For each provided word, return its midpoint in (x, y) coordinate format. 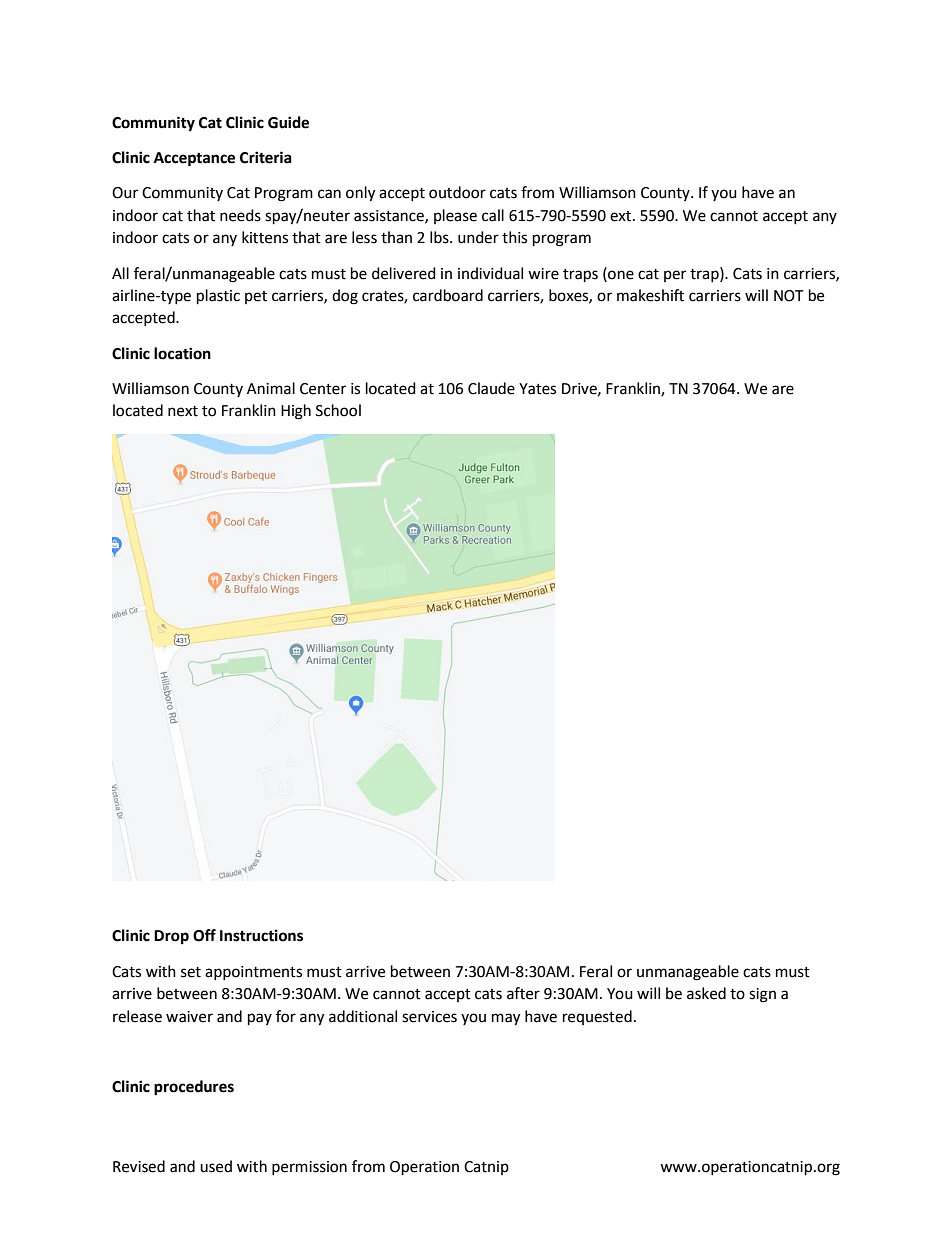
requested (597, 1017)
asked (706, 993)
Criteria (266, 157)
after (523, 993)
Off (204, 935)
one (620, 274)
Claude (491, 388)
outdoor (457, 192)
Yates (537, 389)
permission (309, 1168)
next (183, 411)
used (216, 1166)
